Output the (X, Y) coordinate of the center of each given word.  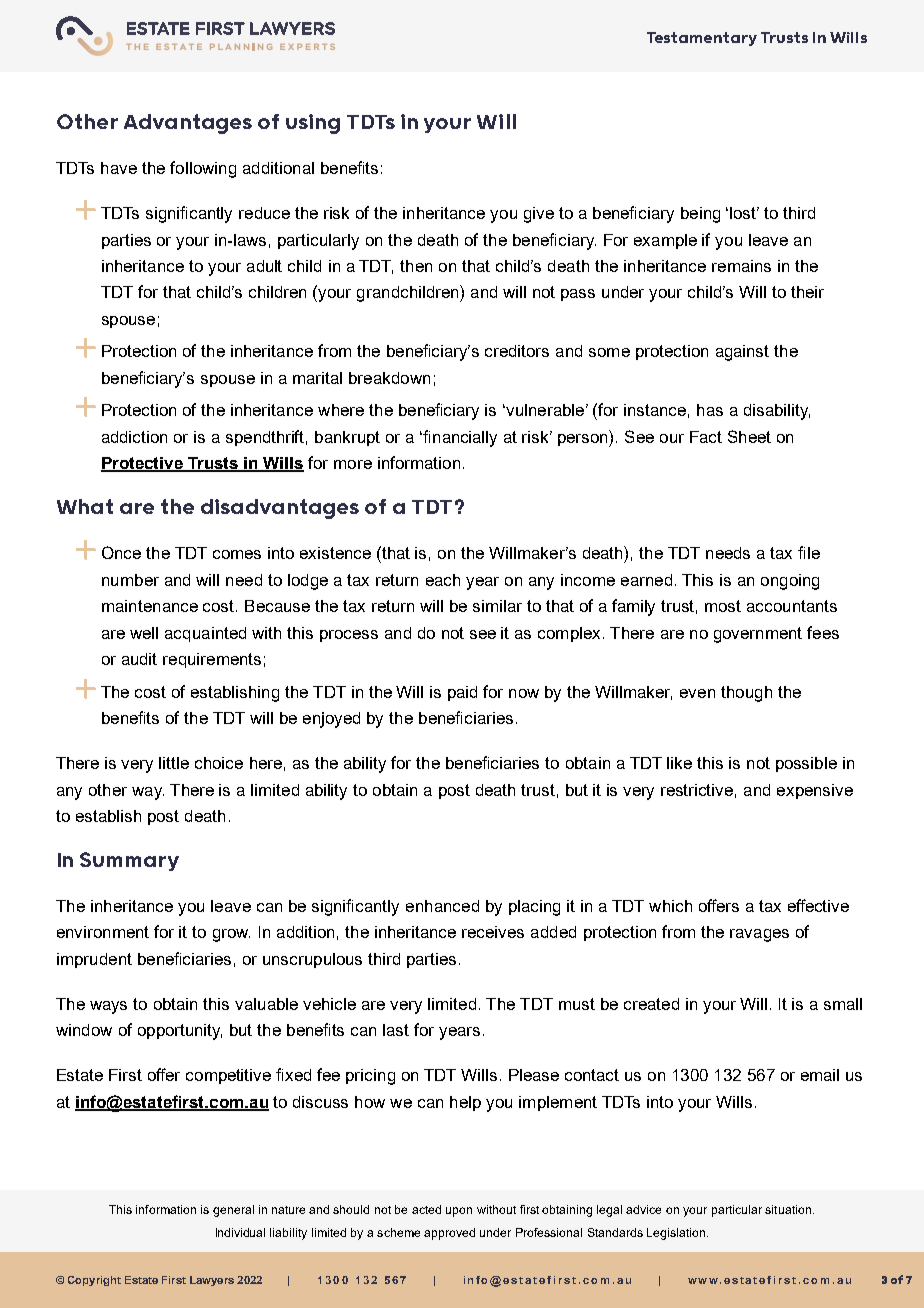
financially (459, 438)
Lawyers (212, 1281)
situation (788, 1209)
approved (449, 1234)
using (313, 124)
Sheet (749, 436)
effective (818, 905)
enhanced (442, 906)
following (203, 169)
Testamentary (702, 39)
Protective (143, 464)
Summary (129, 861)
